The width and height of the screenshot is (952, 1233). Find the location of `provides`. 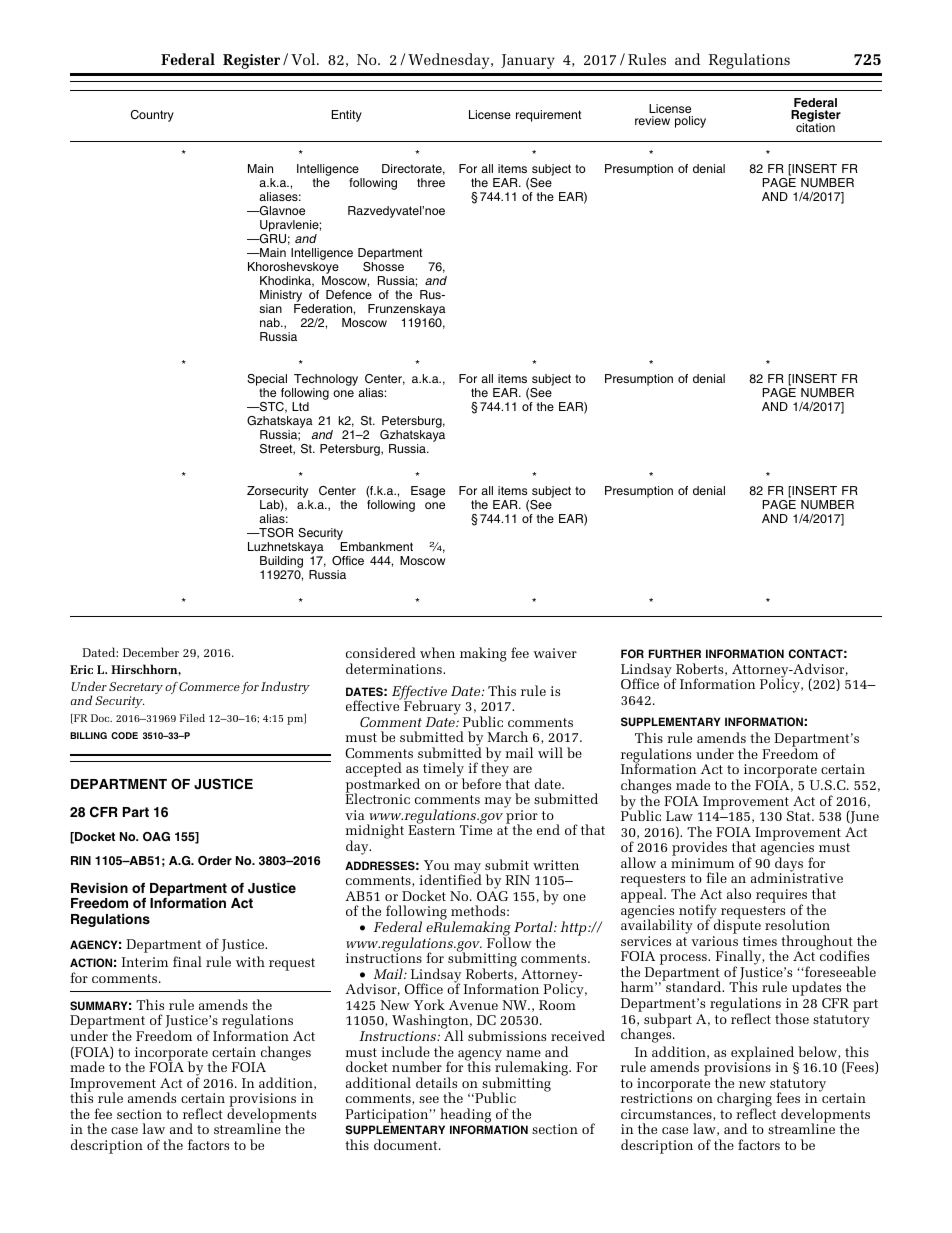

provides is located at coordinates (699, 850).
